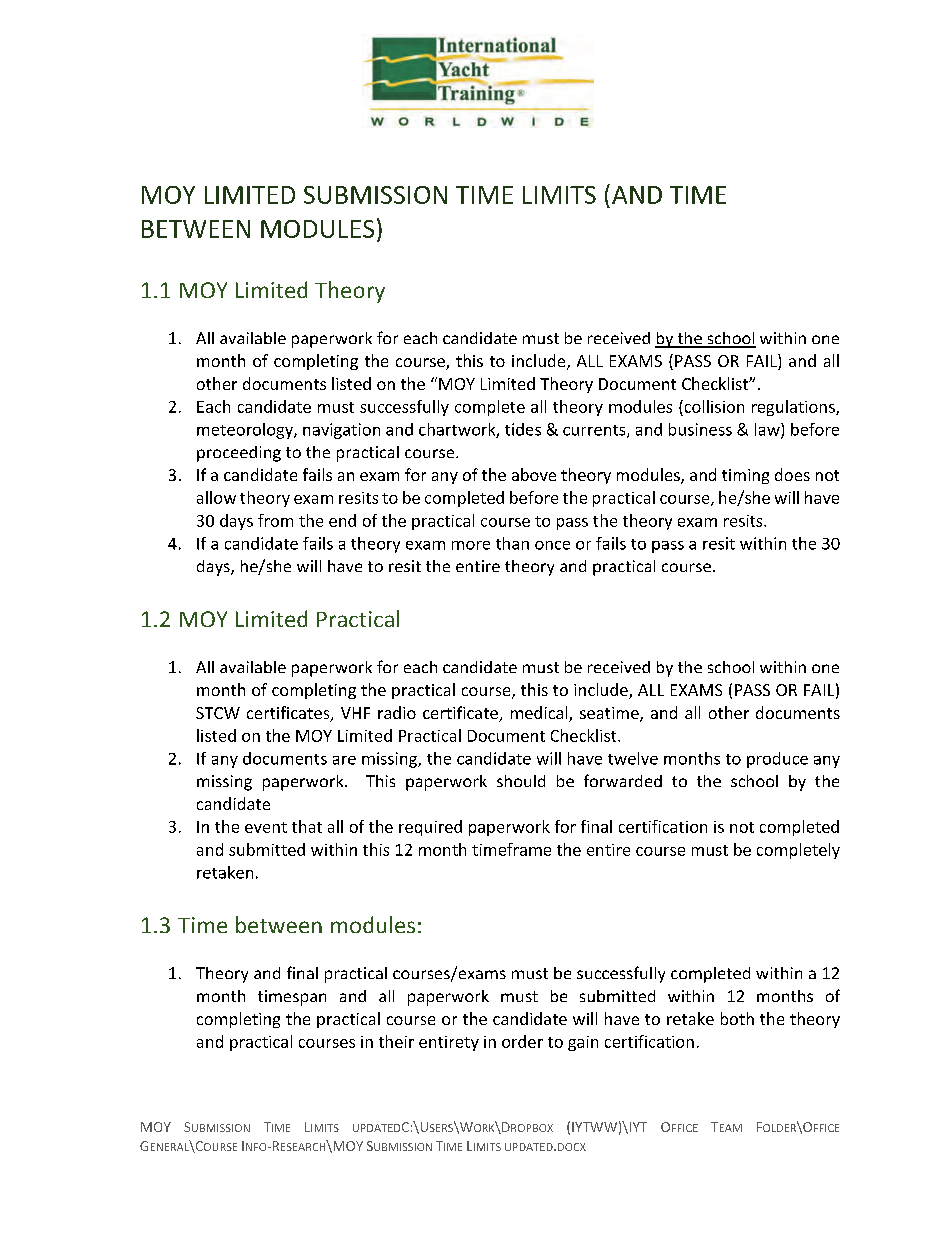 The image size is (952, 1233). Describe the element at coordinates (512, 543) in the screenshot. I see `than` at that location.
